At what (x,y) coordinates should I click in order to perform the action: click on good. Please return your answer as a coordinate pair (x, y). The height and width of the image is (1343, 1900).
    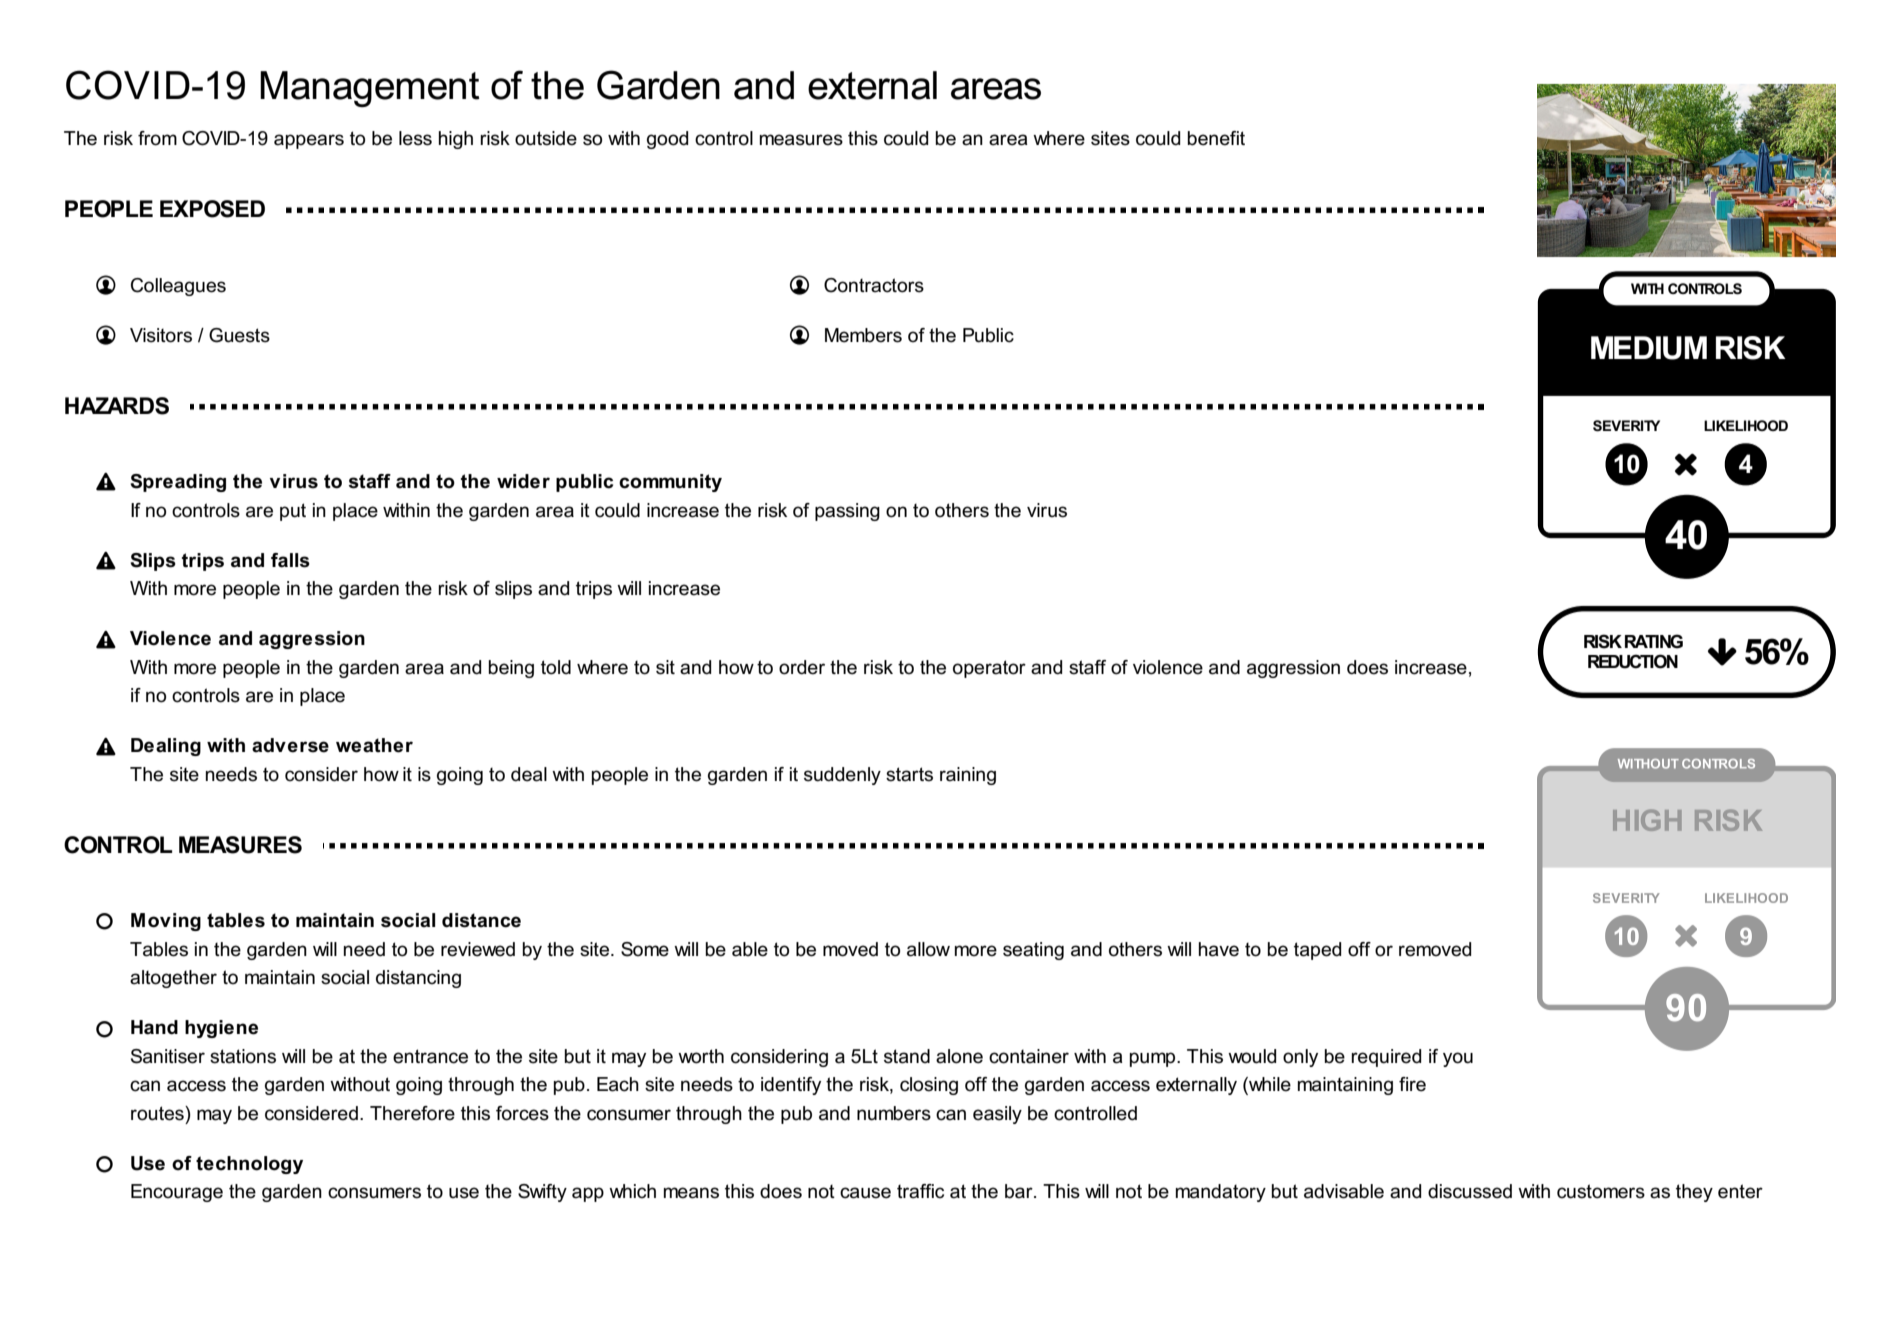
    Looking at the image, I should click on (667, 140).
